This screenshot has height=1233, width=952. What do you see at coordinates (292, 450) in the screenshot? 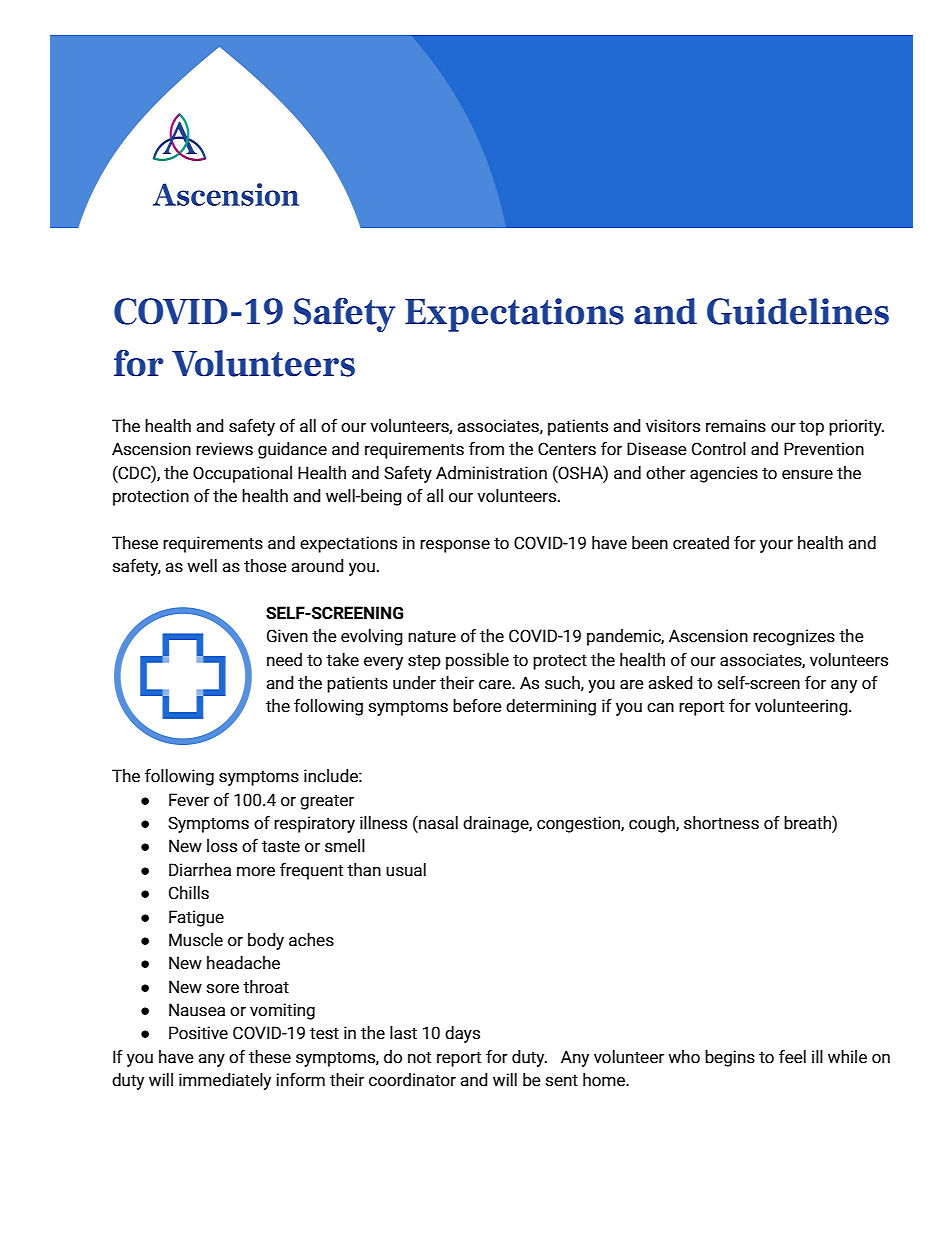
I see `guidance` at bounding box center [292, 450].
